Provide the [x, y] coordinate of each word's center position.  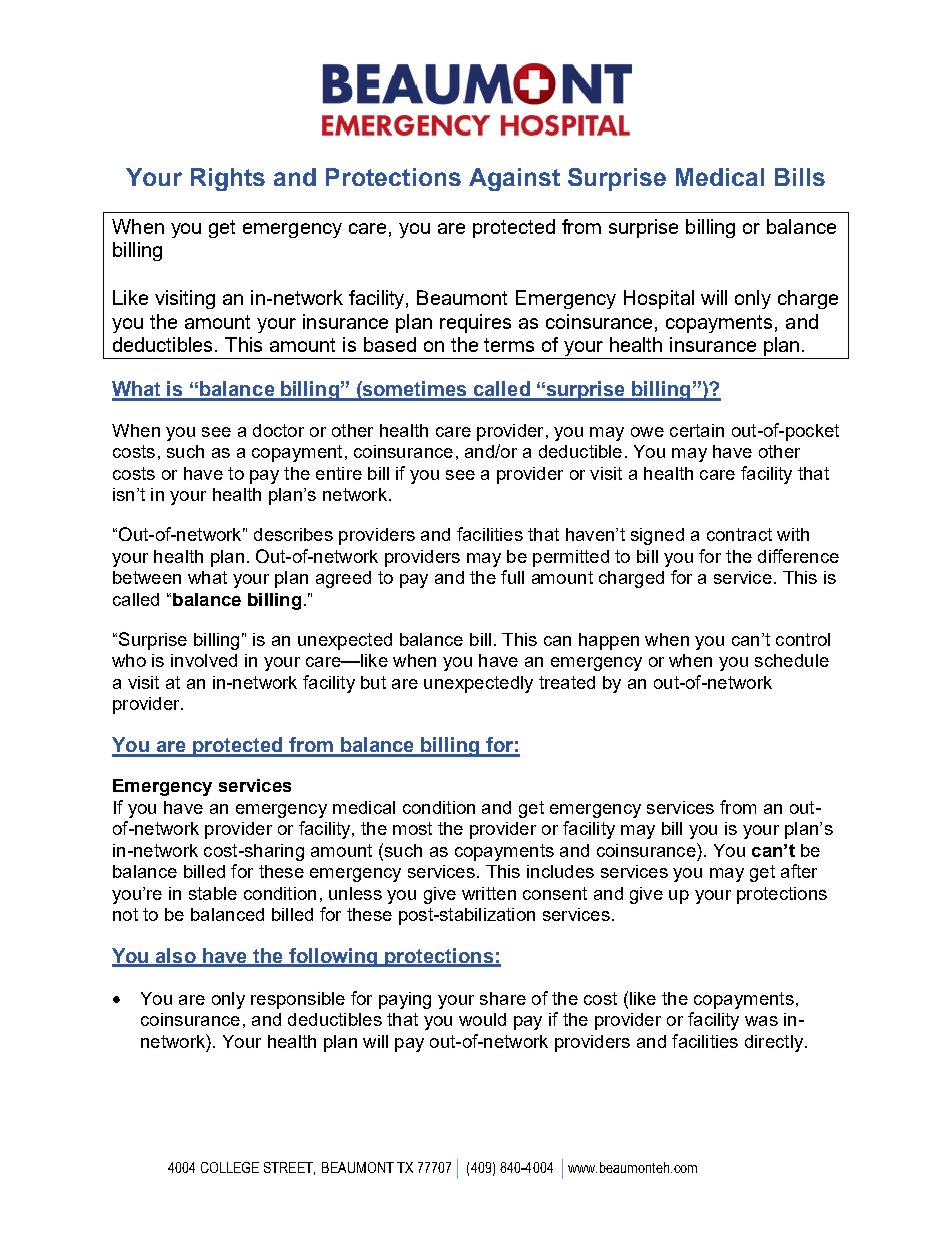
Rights [228, 179]
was [761, 1021]
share [503, 998]
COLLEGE [230, 1167]
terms [509, 345]
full [512, 577]
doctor [278, 430]
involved [204, 660]
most [412, 828]
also [176, 957]
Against [514, 179]
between [147, 577]
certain [697, 430]
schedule [792, 660]
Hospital [659, 299]
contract [739, 534]
